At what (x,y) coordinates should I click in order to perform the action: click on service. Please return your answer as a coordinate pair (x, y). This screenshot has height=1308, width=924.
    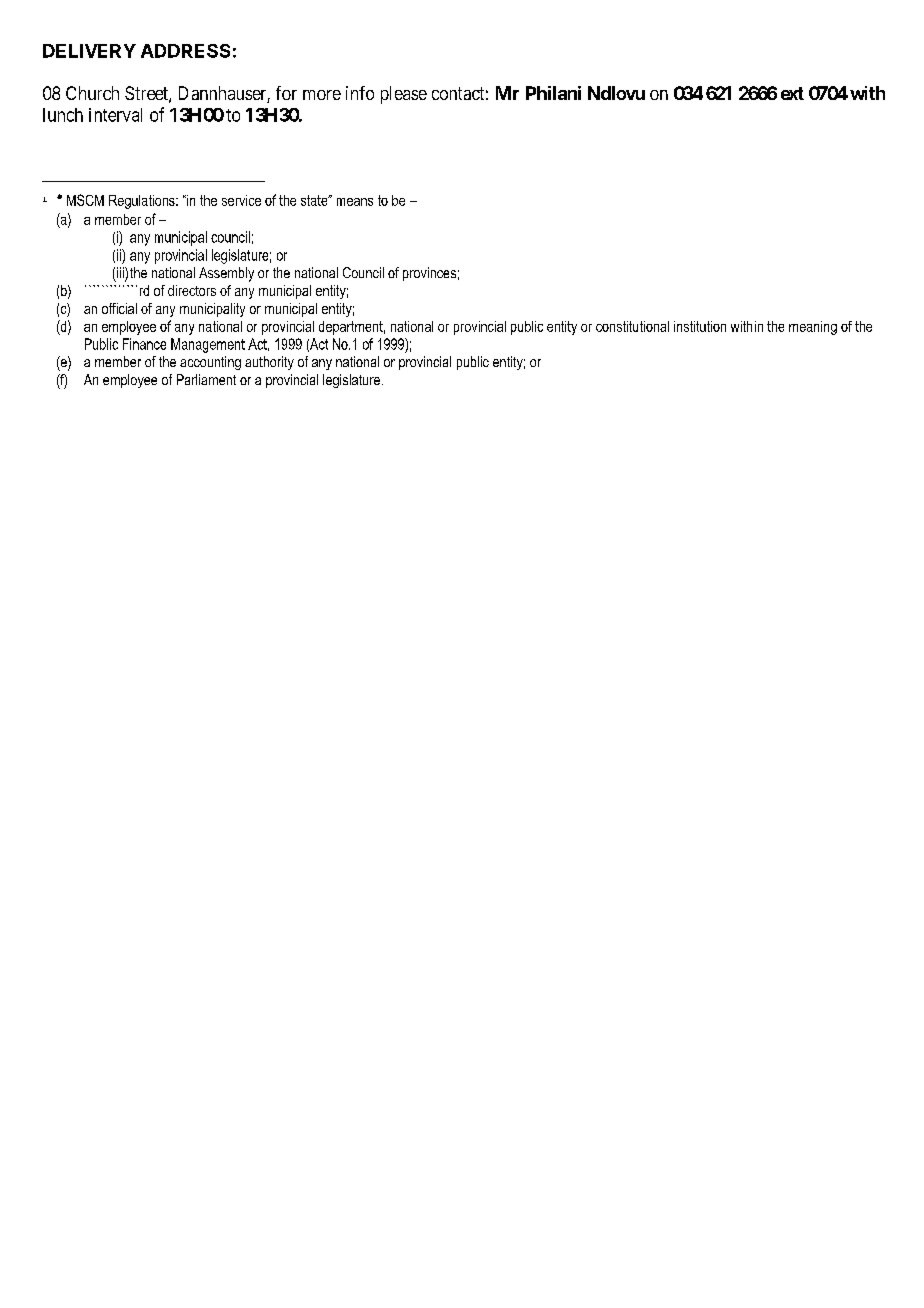
    Looking at the image, I should click on (241, 200).
